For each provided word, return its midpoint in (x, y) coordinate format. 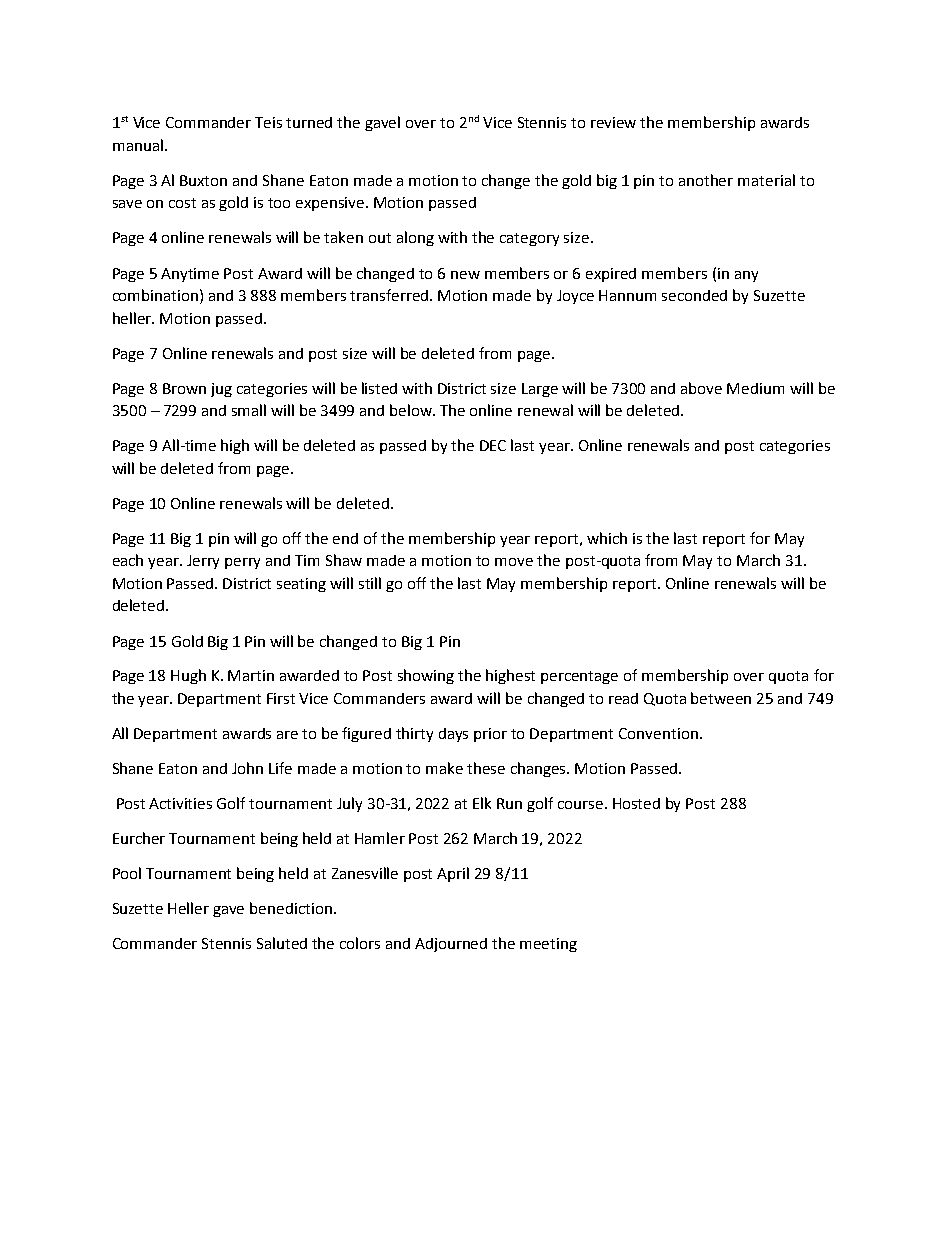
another (706, 180)
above (701, 388)
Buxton (203, 180)
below (412, 410)
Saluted (282, 943)
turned (309, 122)
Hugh (188, 676)
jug (221, 390)
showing (426, 676)
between (721, 698)
